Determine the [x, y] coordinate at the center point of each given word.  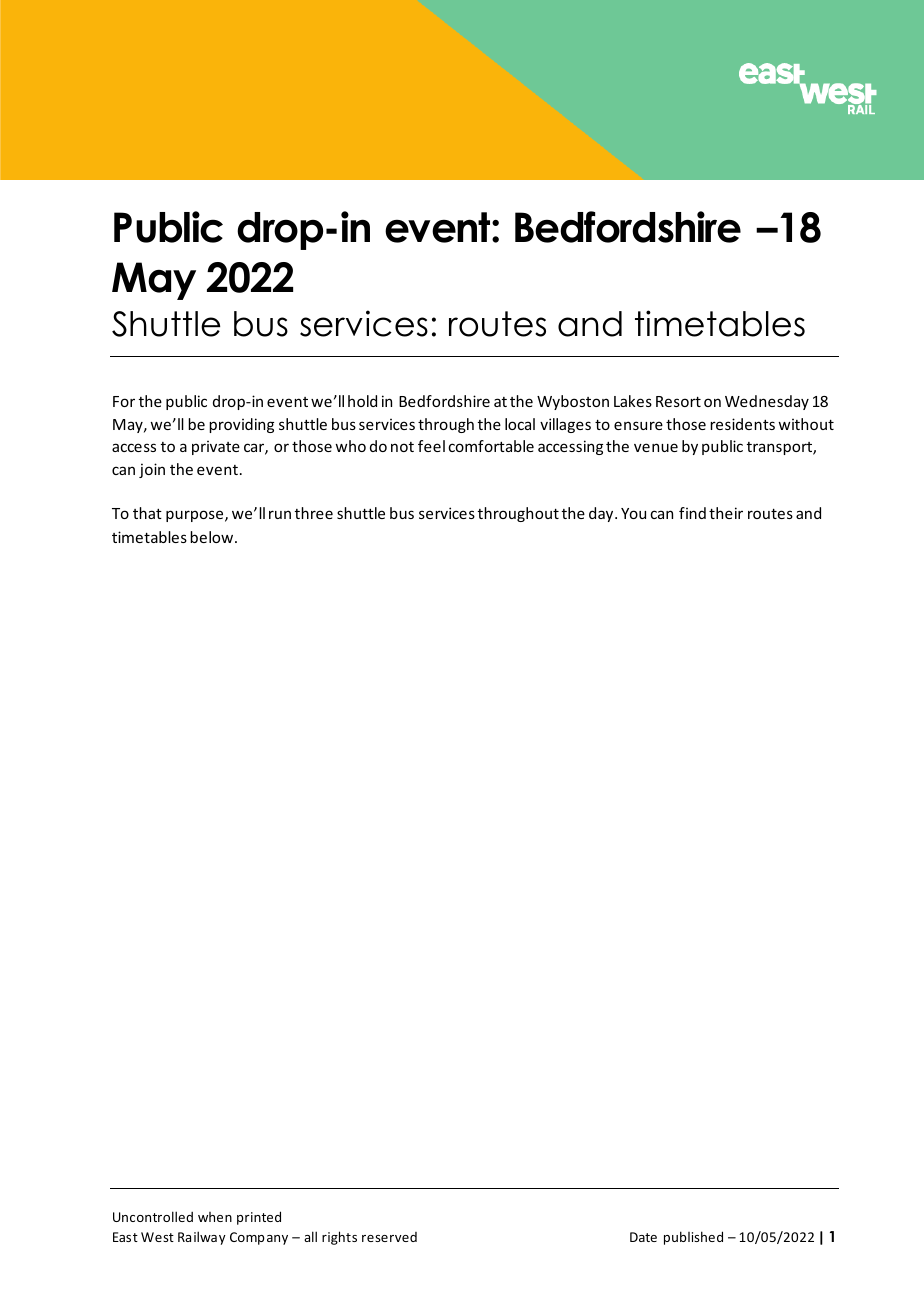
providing [241, 425]
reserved [389, 1237]
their [726, 513]
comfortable [491, 446]
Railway [202, 1238]
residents [742, 424]
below [213, 537]
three [314, 513]
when [215, 1217]
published [693, 1238]
